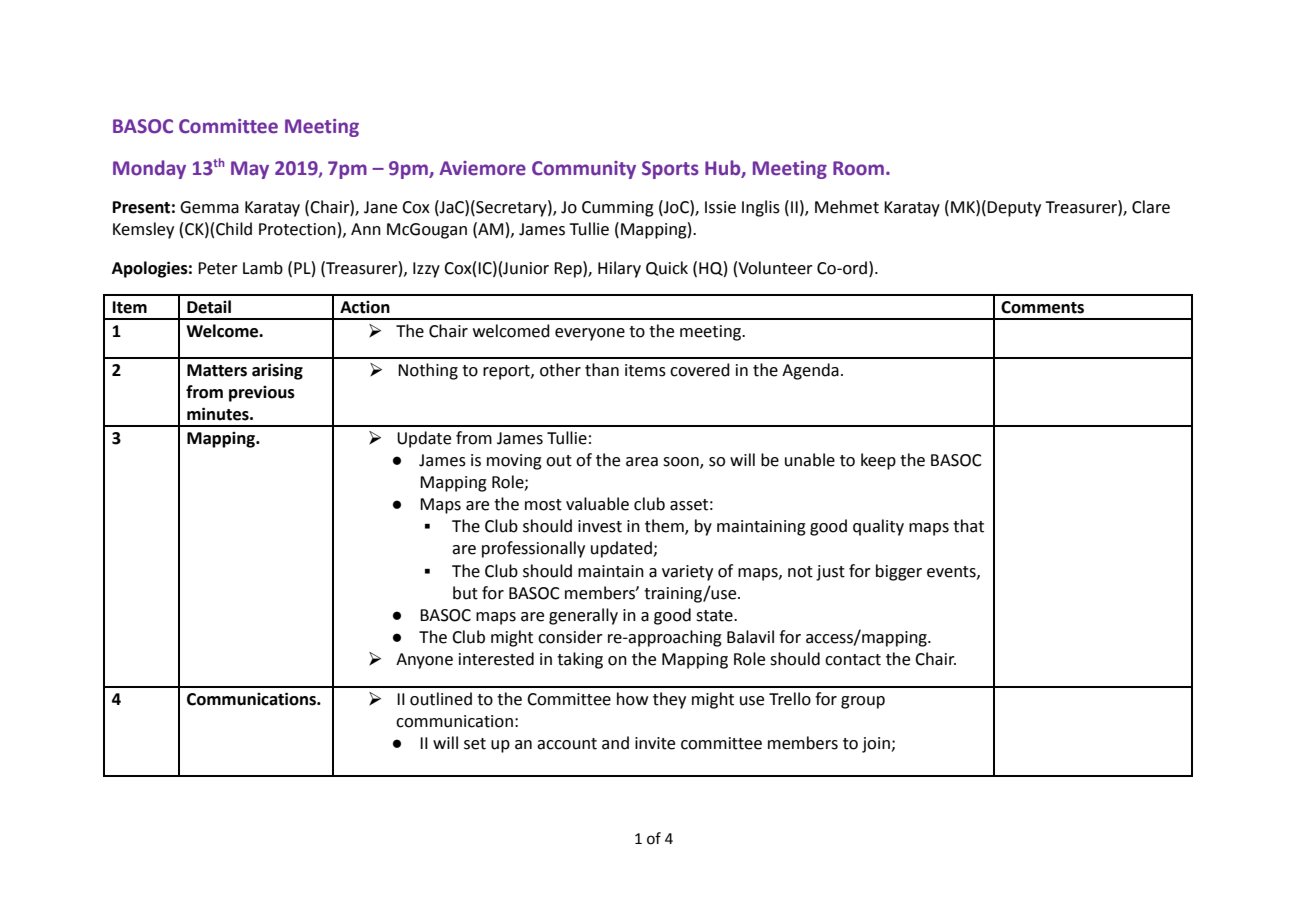  Describe the element at coordinates (250, 170) in the screenshot. I see `May` at that location.
